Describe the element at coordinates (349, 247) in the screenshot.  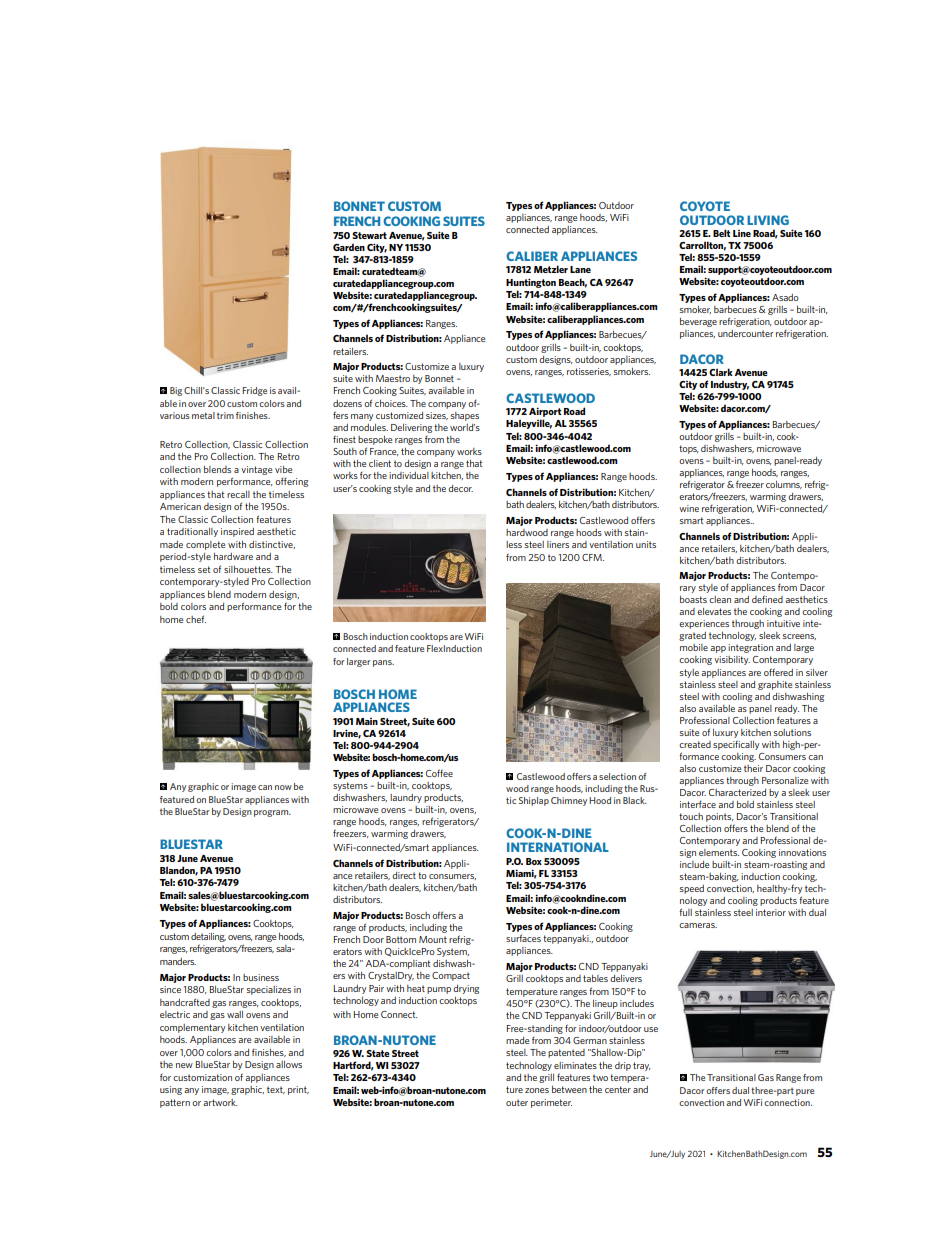
I see `Garden` at that location.
